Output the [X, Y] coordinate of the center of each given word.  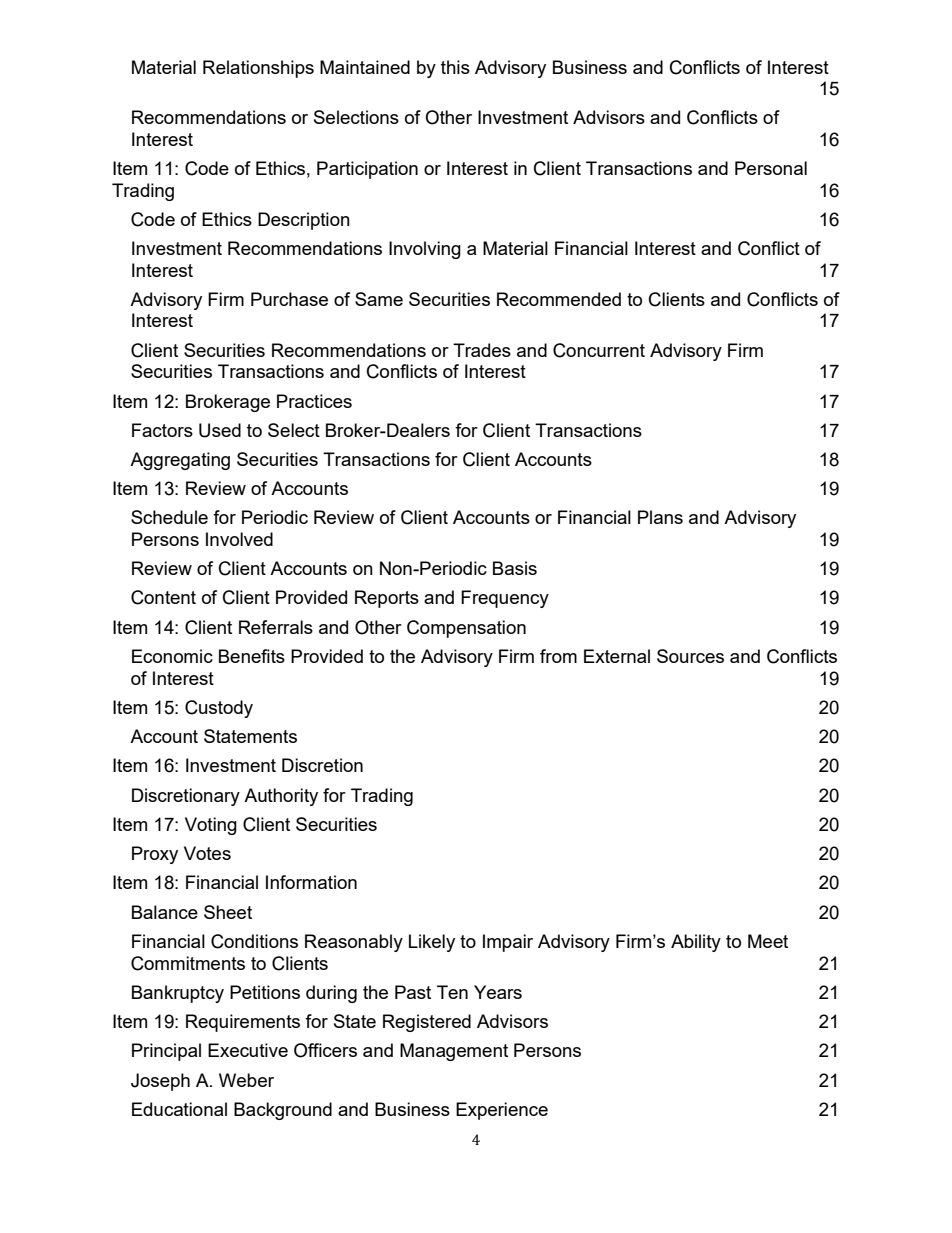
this [455, 67]
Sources [690, 656]
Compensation [466, 629]
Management [454, 1052]
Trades [482, 350]
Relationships [258, 69]
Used [220, 430]
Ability [696, 943]
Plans [660, 517]
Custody [219, 709]
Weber [246, 1080]
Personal [771, 168]
